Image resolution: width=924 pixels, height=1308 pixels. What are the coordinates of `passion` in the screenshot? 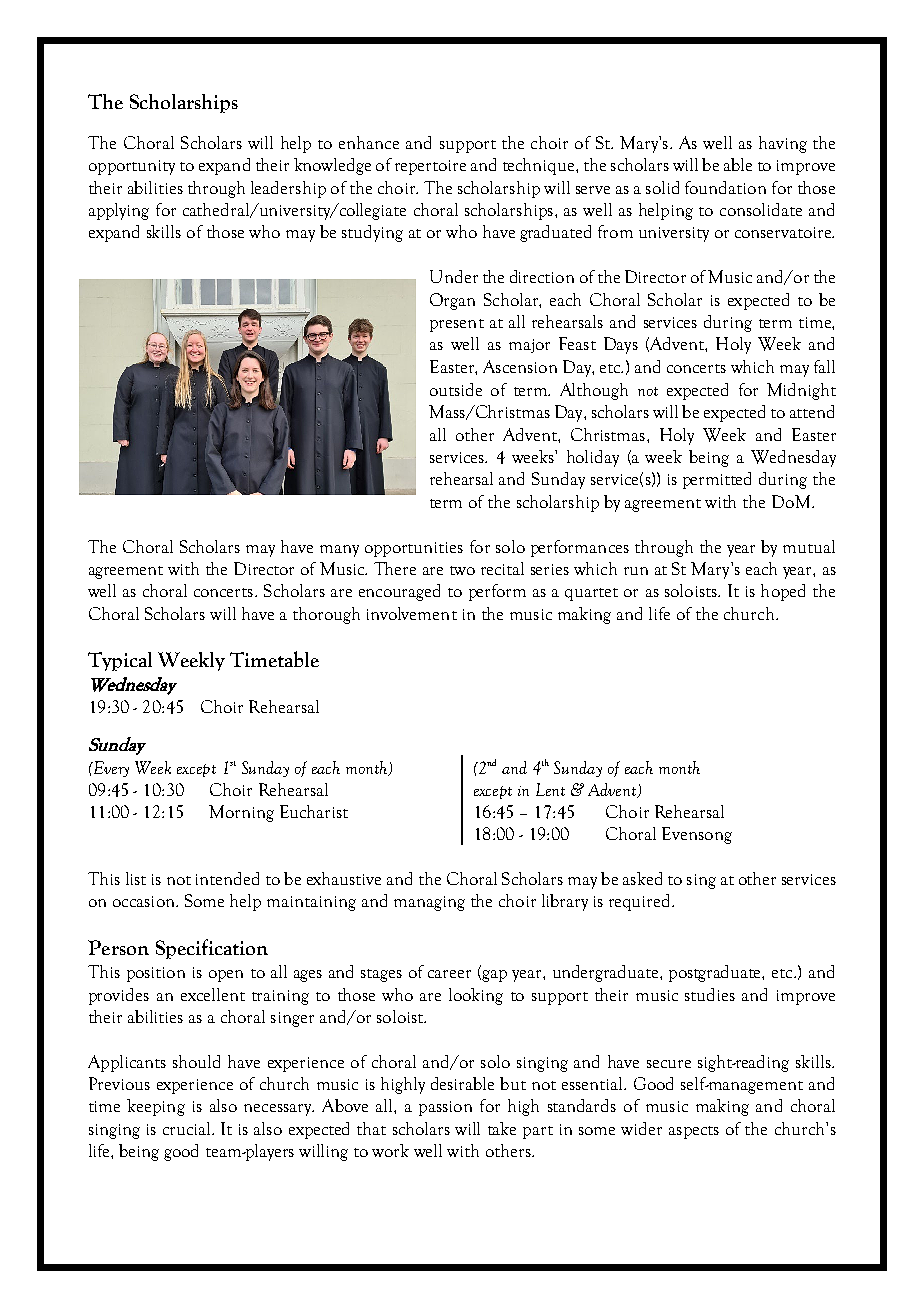 It's located at (445, 1108).
